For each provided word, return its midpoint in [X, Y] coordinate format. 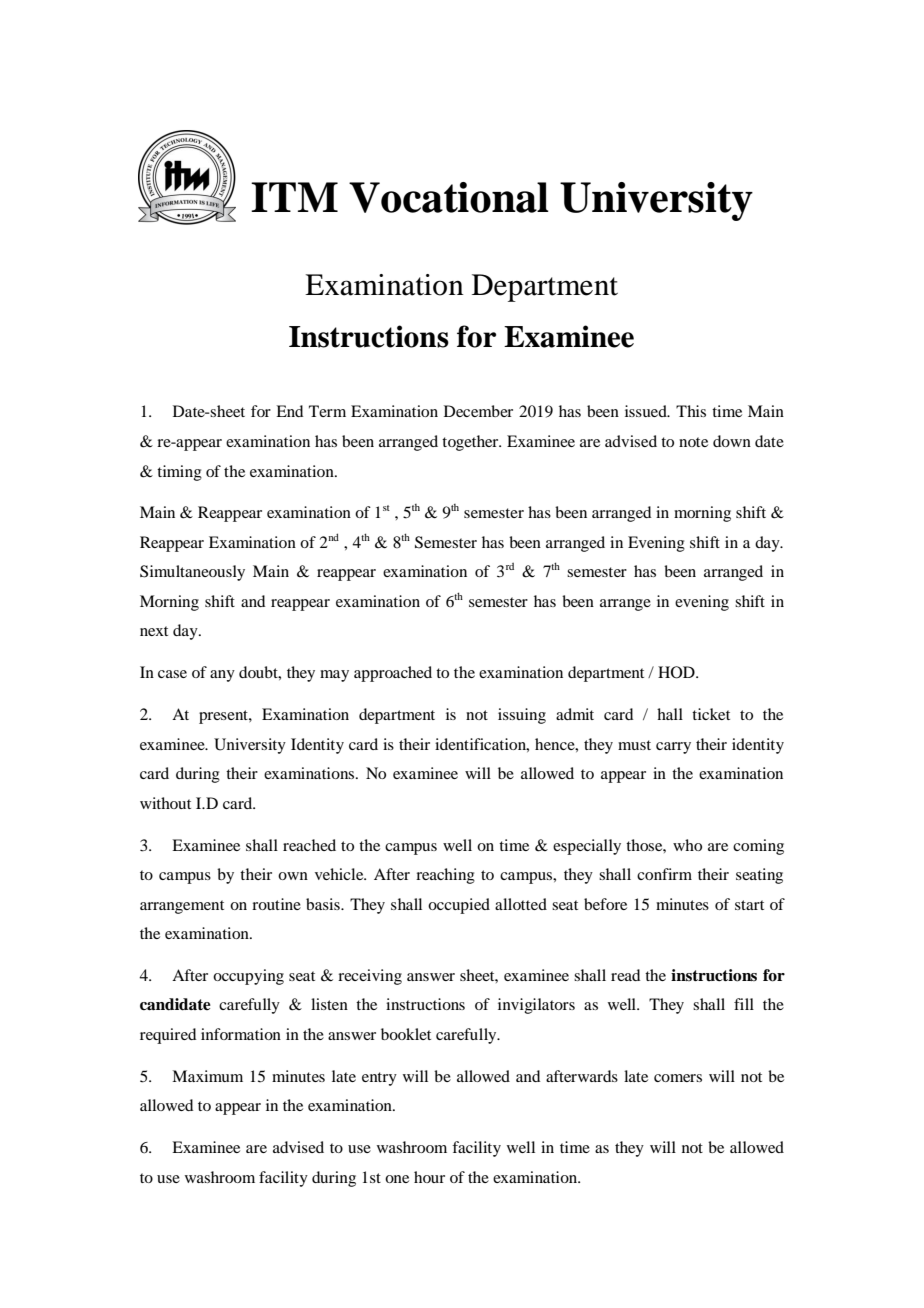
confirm [664, 874]
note [693, 442]
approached [393, 674]
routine [276, 904]
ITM [294, 197]
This [691, 411]
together [471, 443]
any [222, 676]
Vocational [449, 197]
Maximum [207, 1076]
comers [678, 1078]
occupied [459, 906]
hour [429, 1177]
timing [179, 473]
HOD [677, 672]
